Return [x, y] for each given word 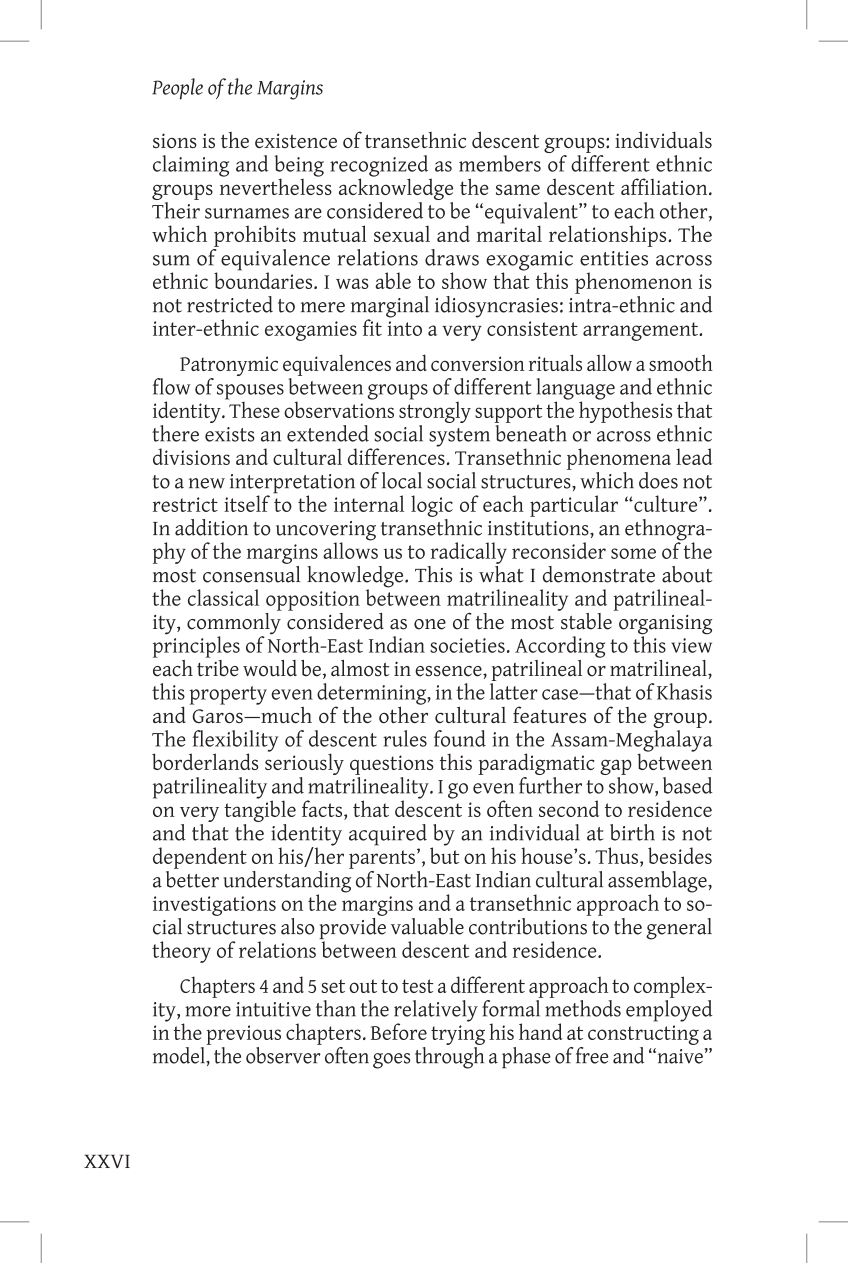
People [177, 89]
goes [391, 1061]
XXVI [107, 1161]
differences [396, 455]
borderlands [205, 761]
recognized [379, 167]
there [175, 433]
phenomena [619, 459]
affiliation [665, 186]
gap [616, 768]
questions [391, 765]
